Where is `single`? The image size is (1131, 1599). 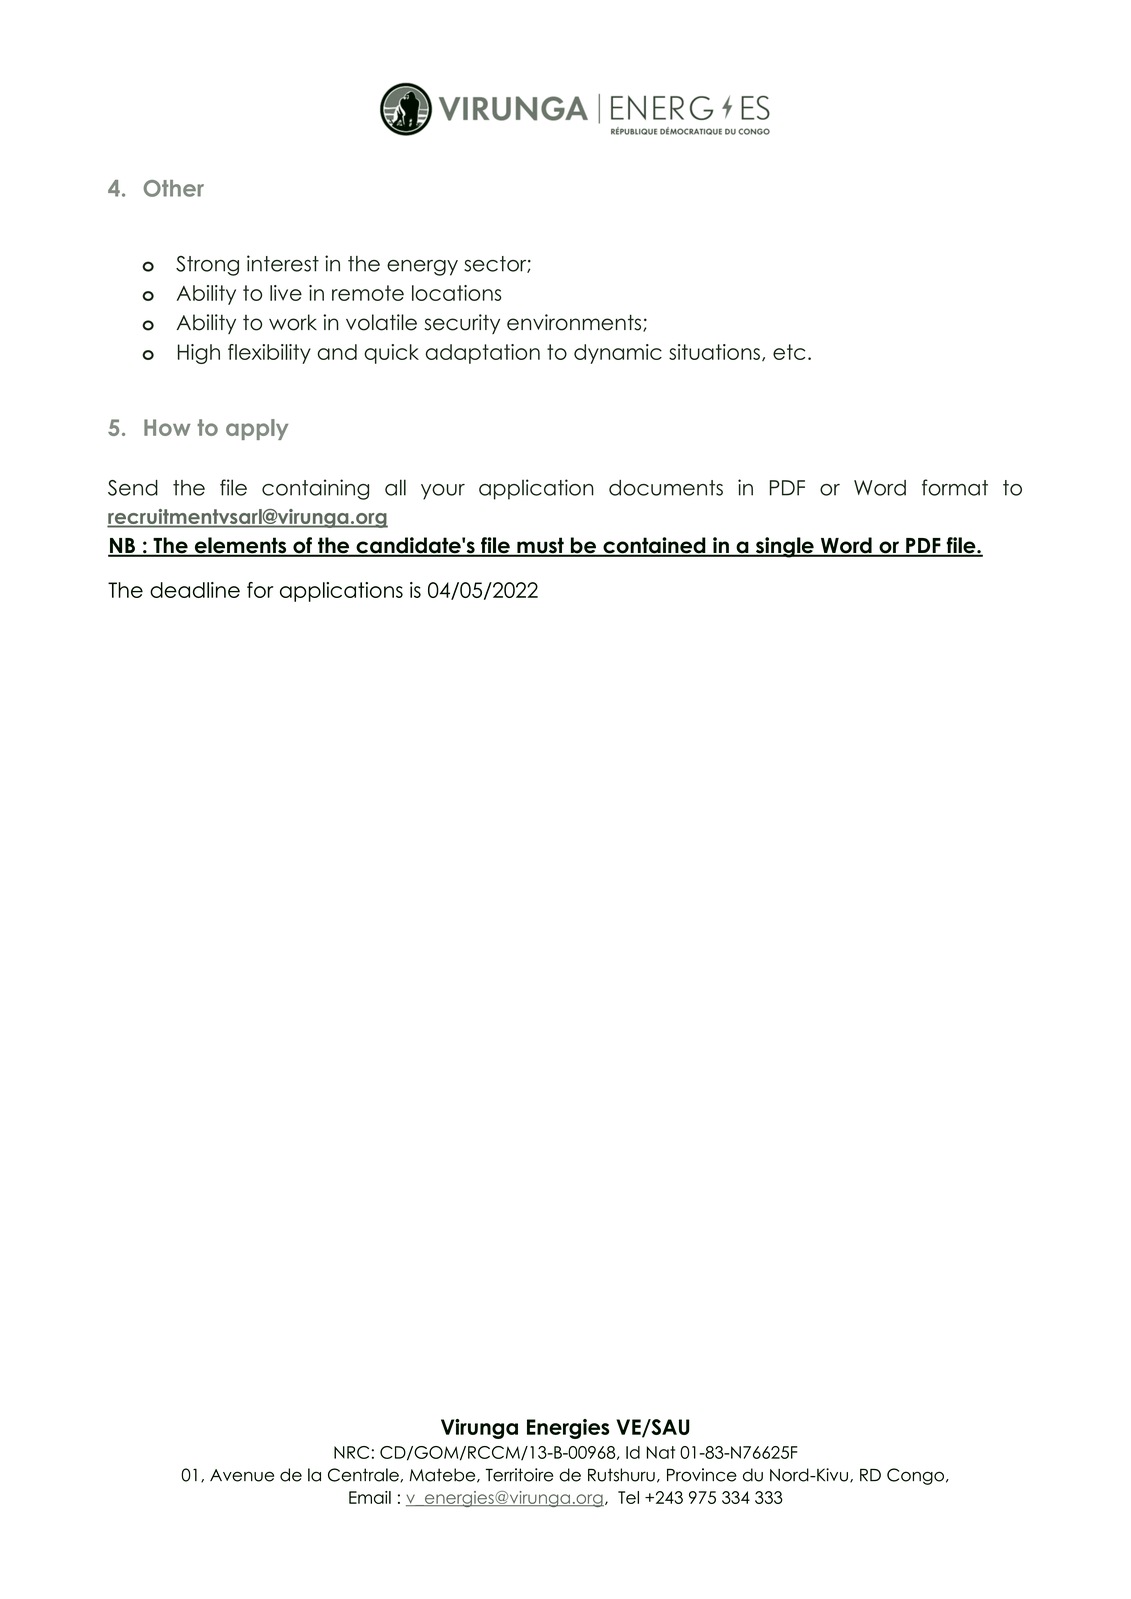
single is located at coordinates (784, 547).
